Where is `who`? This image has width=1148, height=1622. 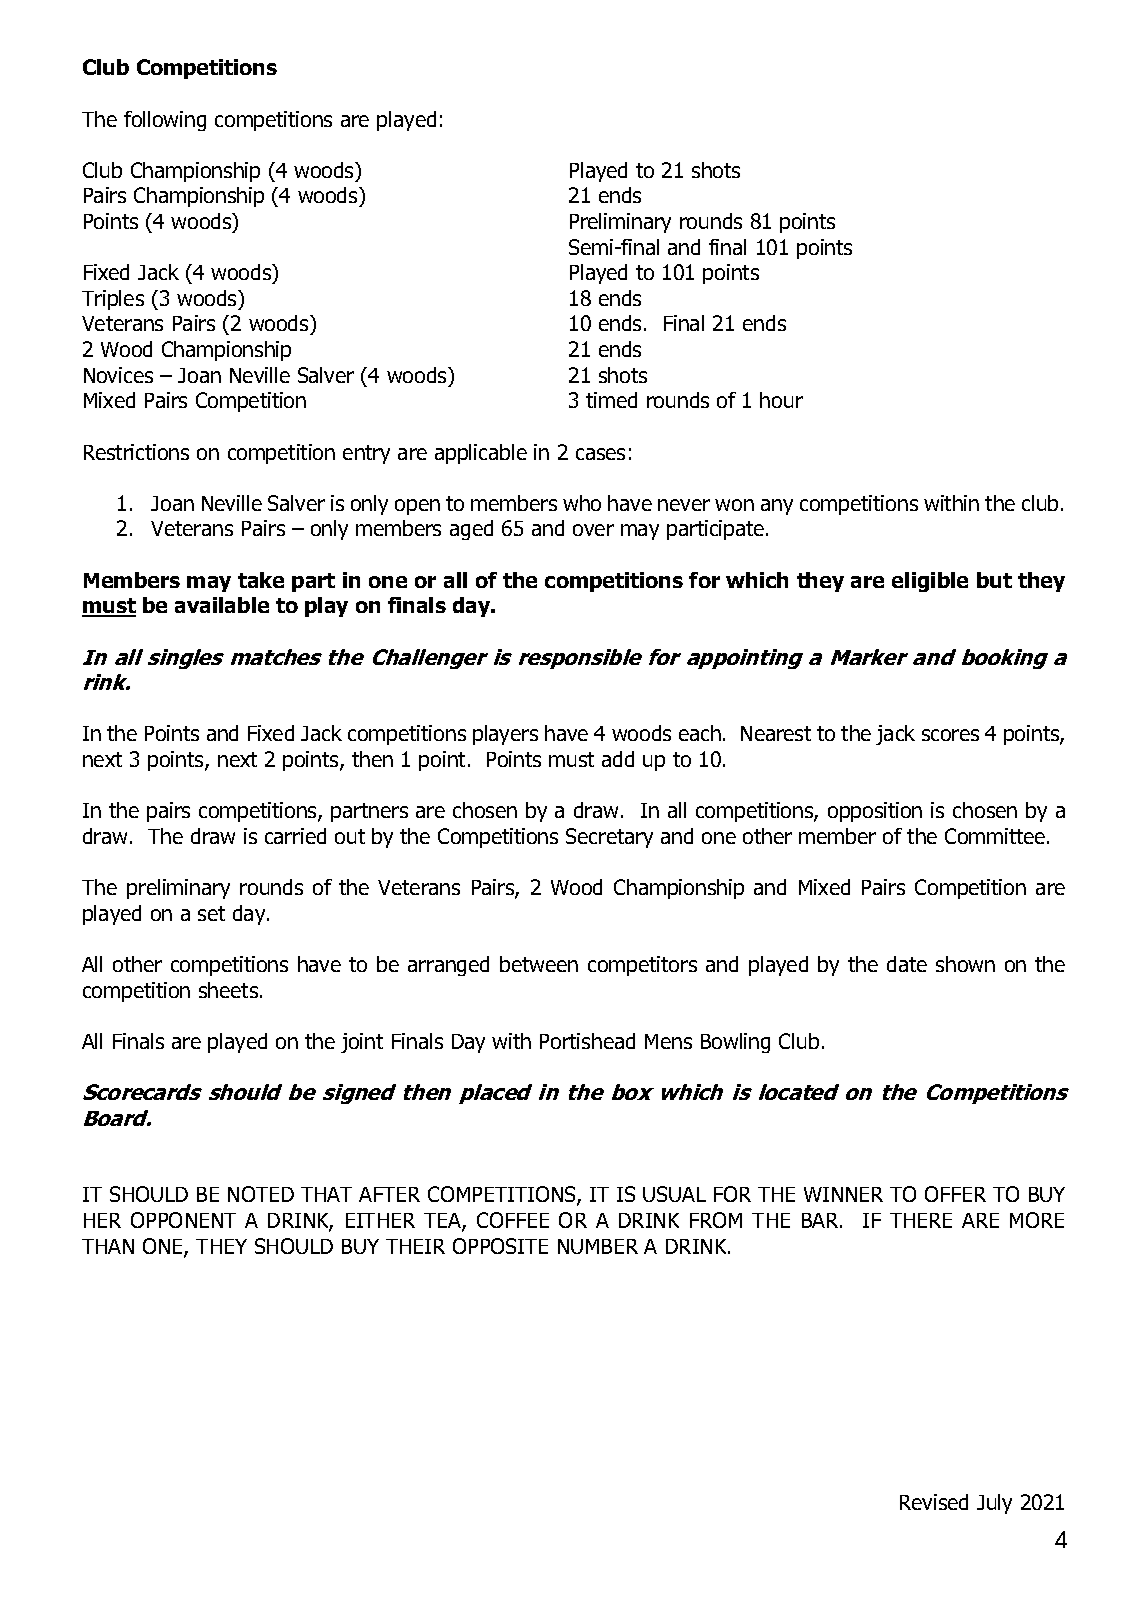 who is located at coordinates (582, 503).
